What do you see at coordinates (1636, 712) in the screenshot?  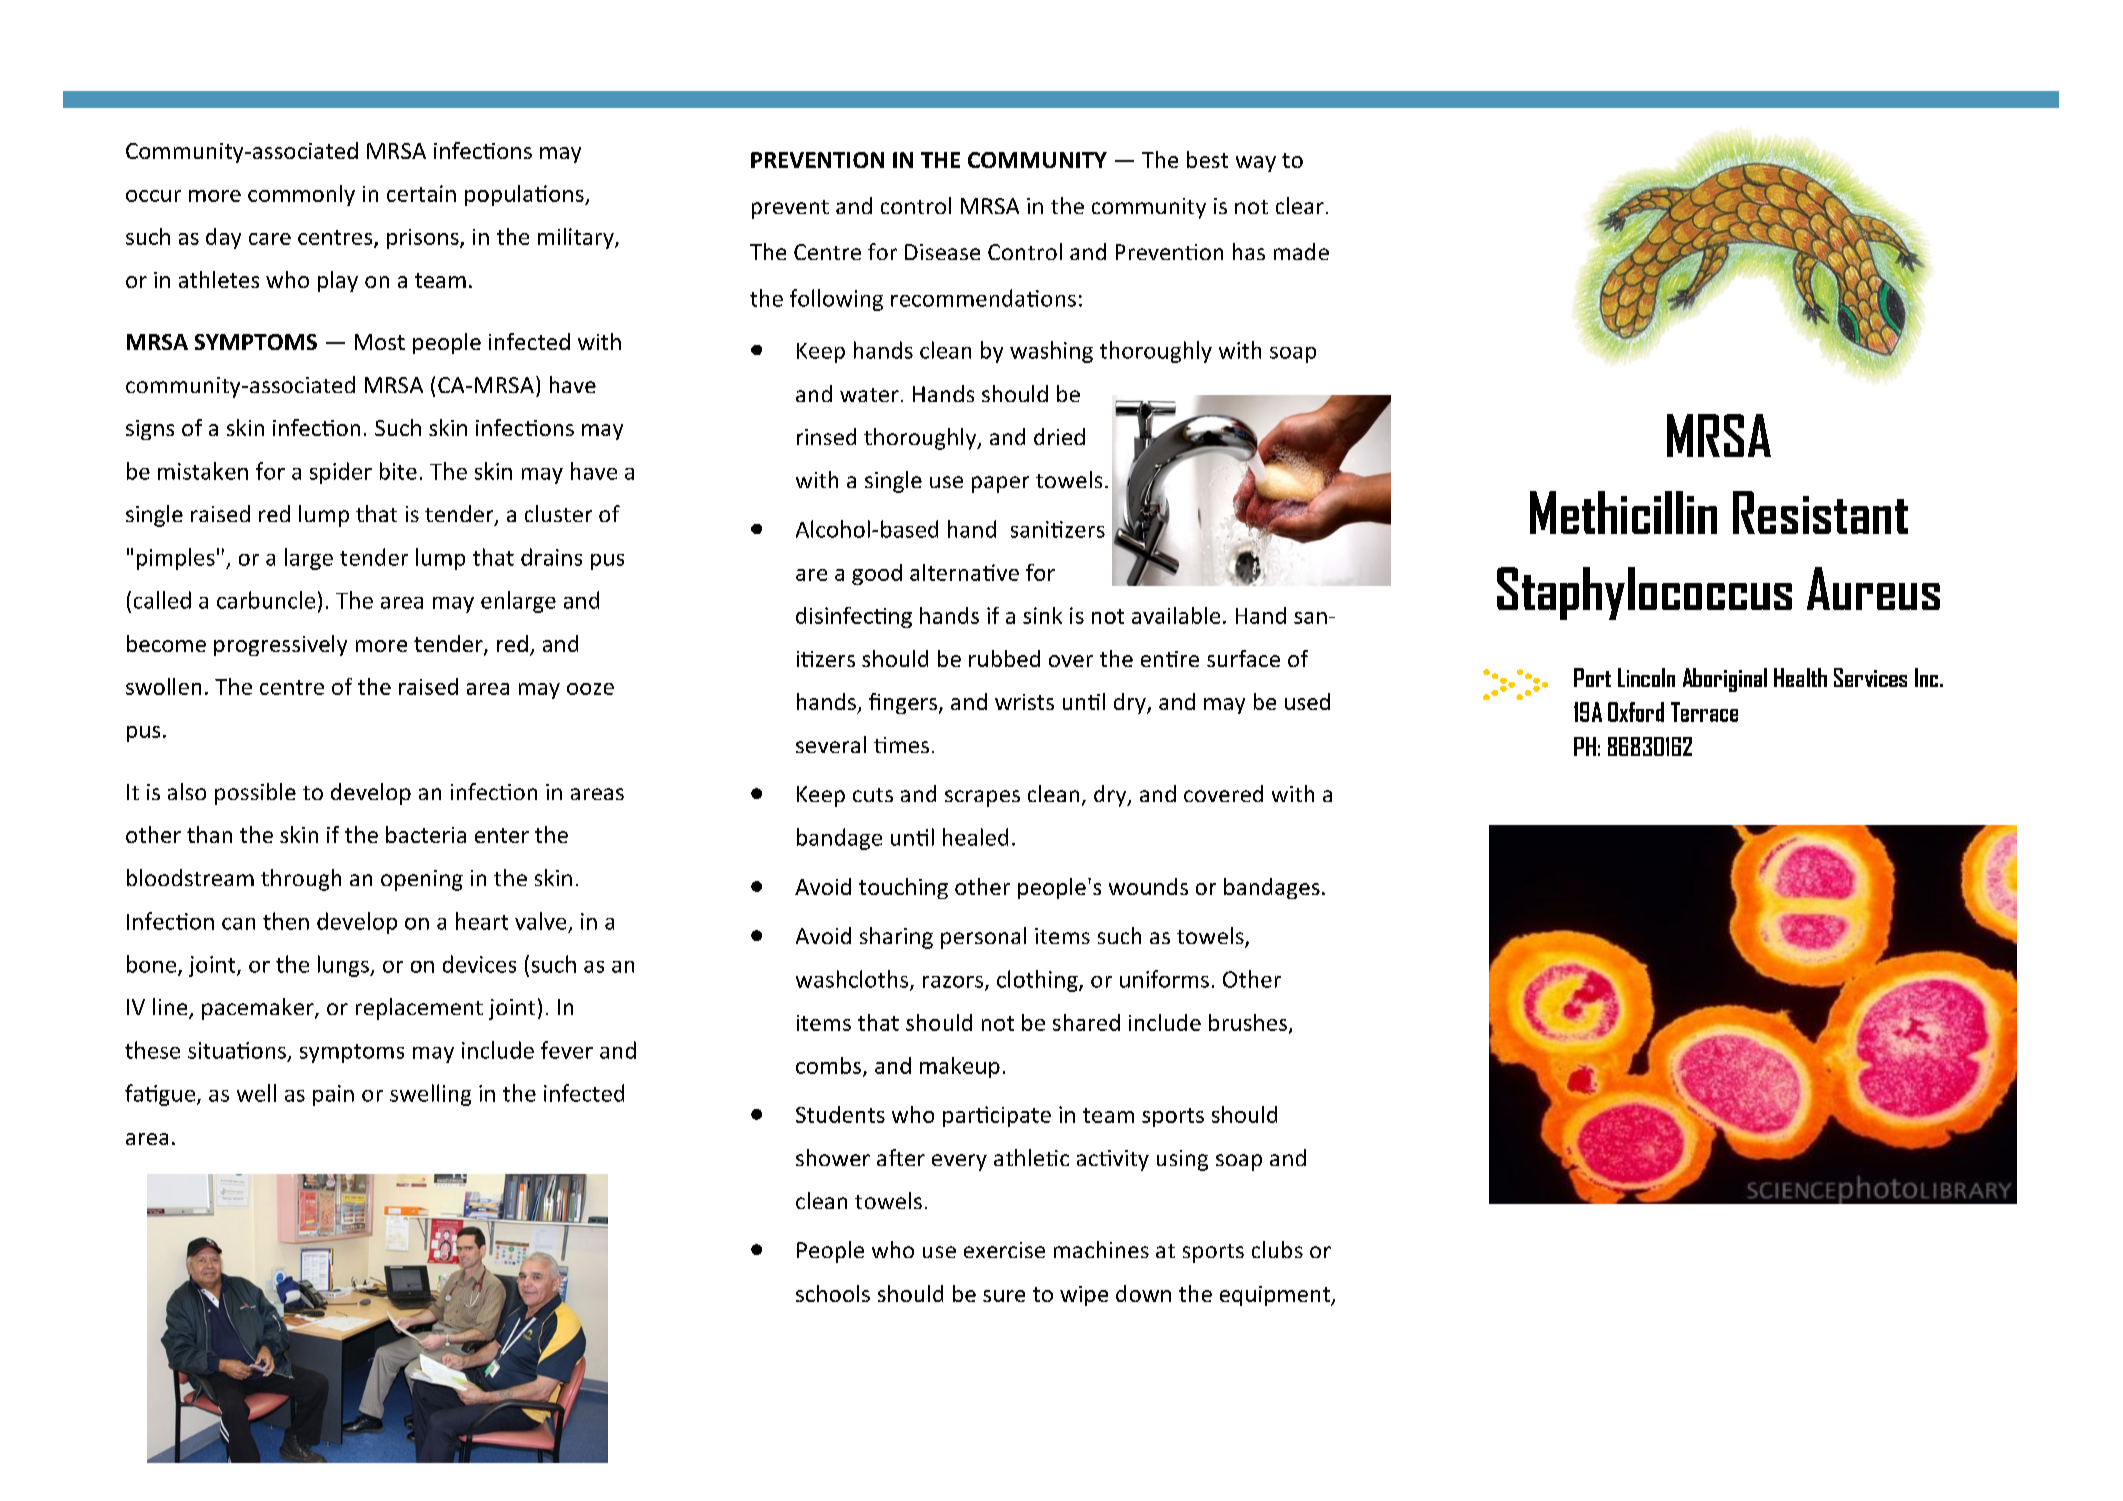 I see `Oxford` at bounding box center [1636, 712].
